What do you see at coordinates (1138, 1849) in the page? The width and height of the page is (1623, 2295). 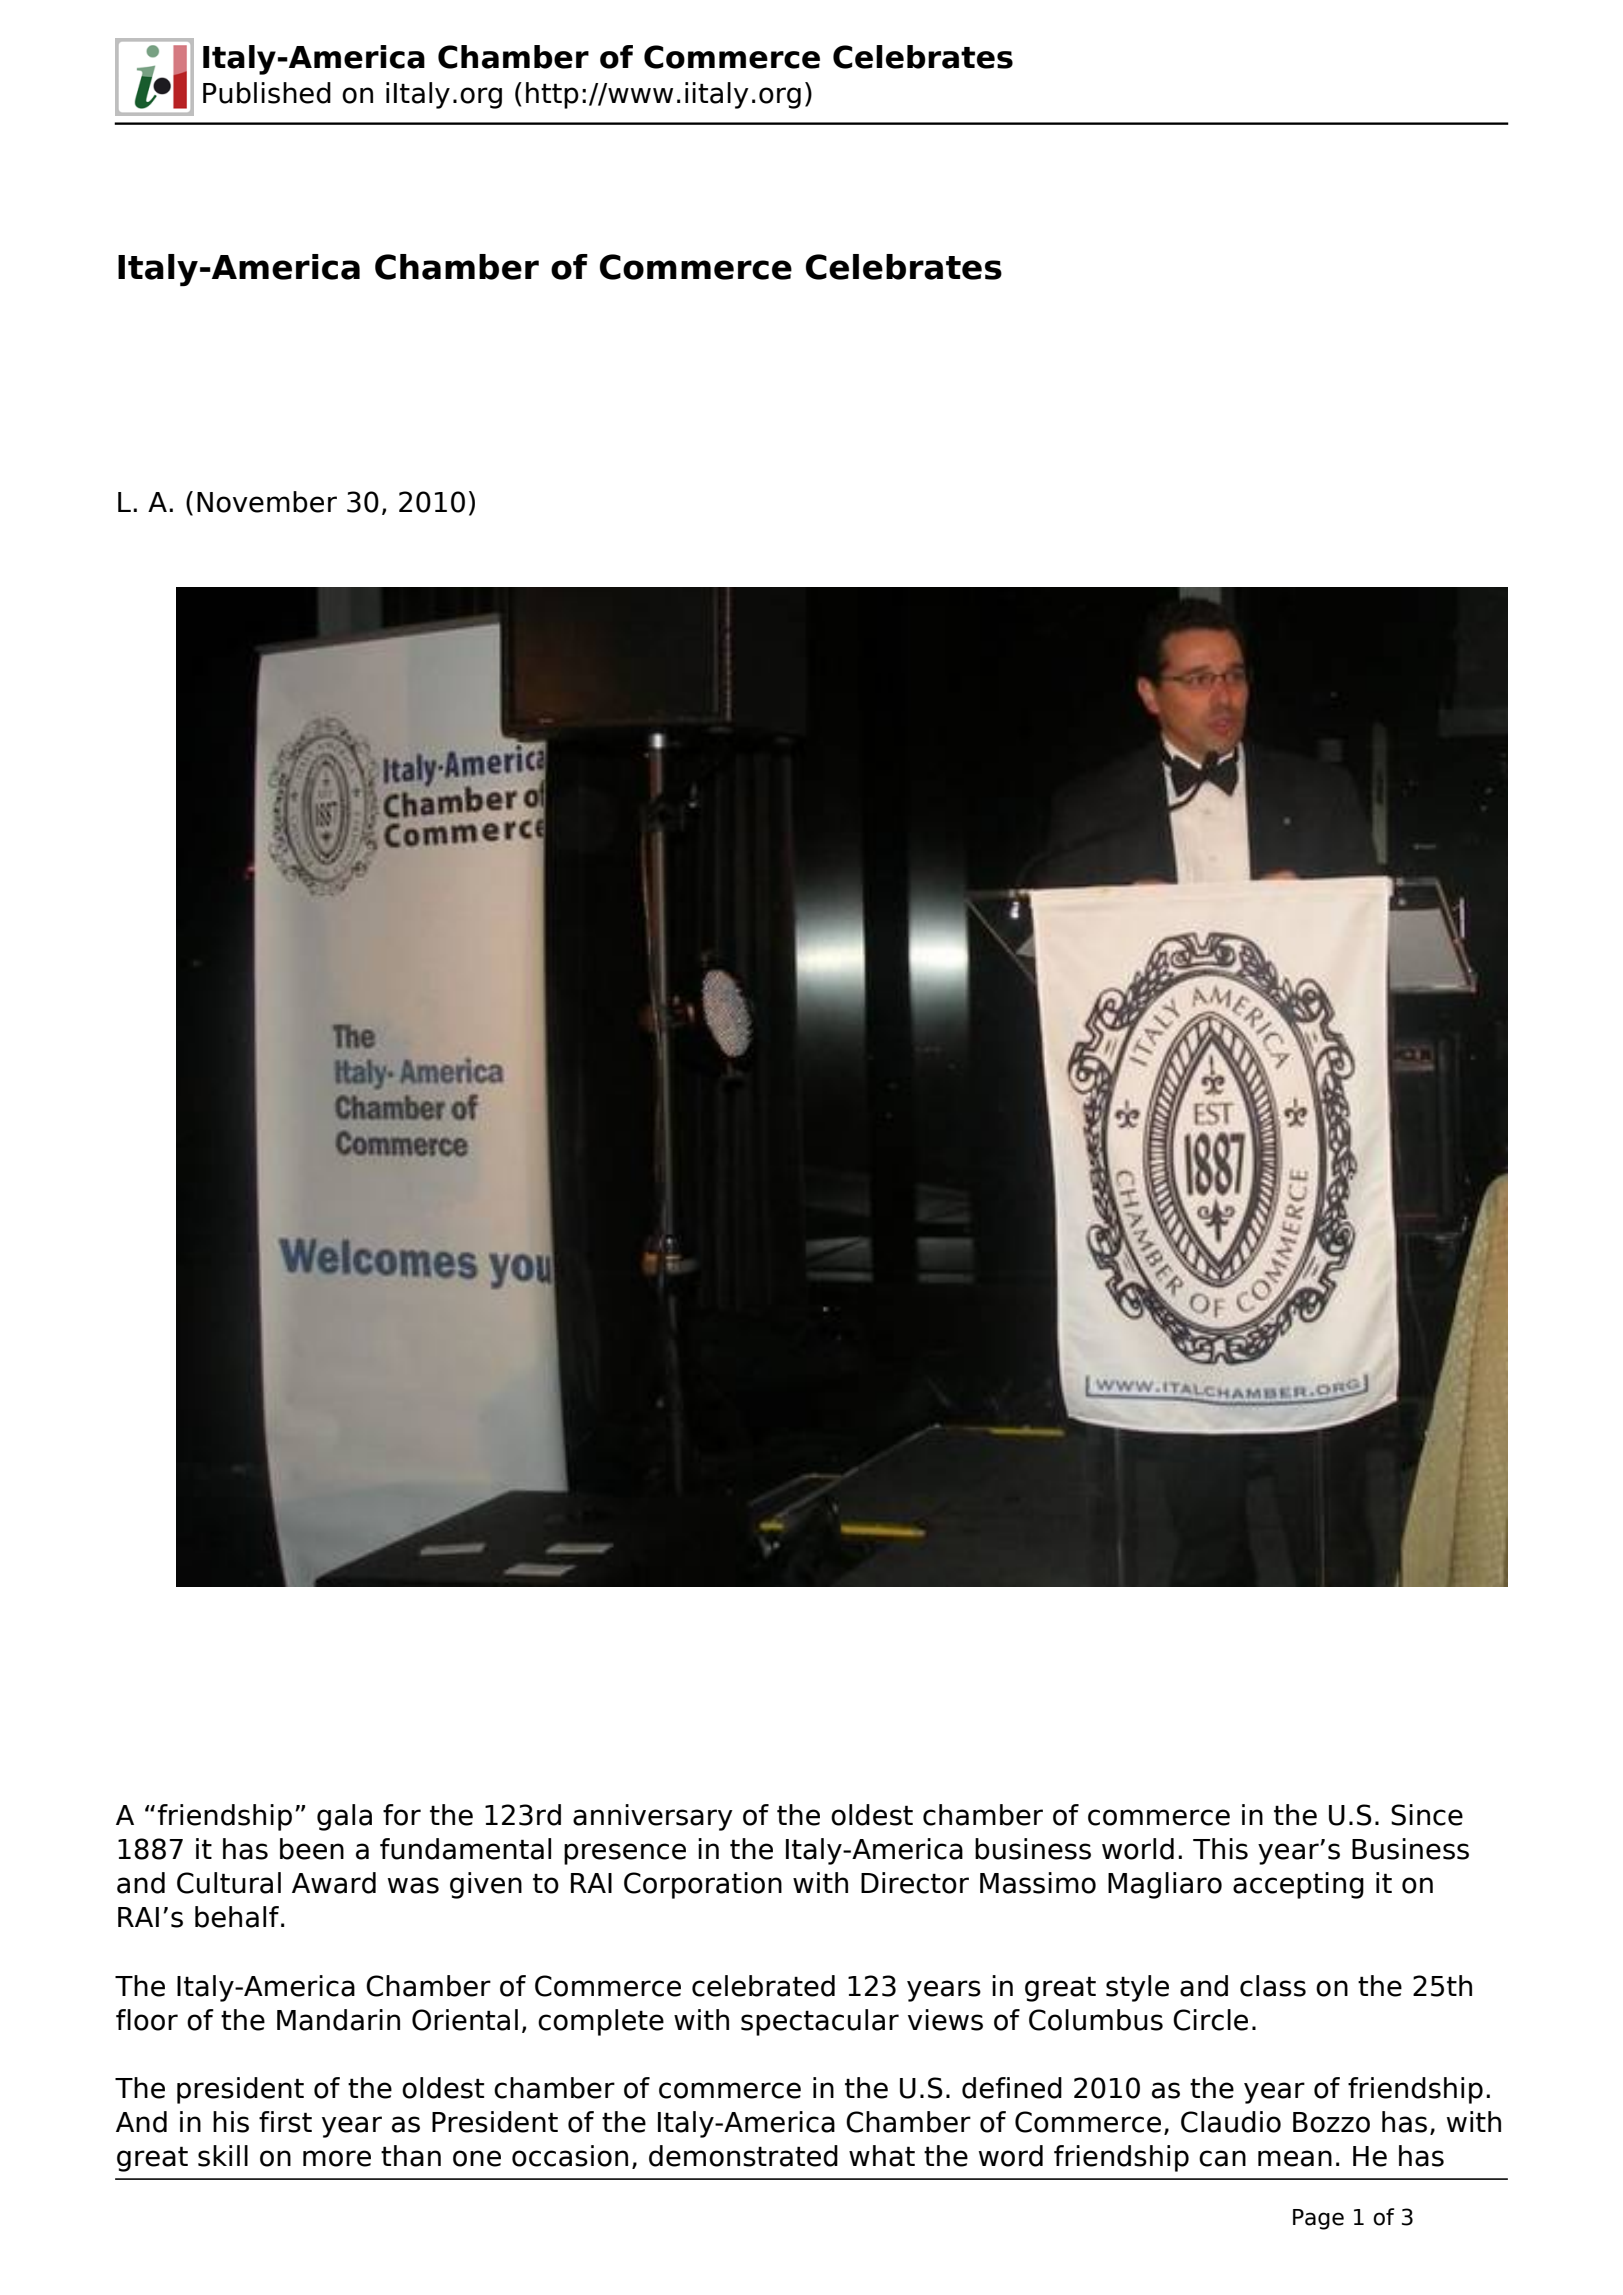 I see `world` at bounding box center [1138, 1849].
